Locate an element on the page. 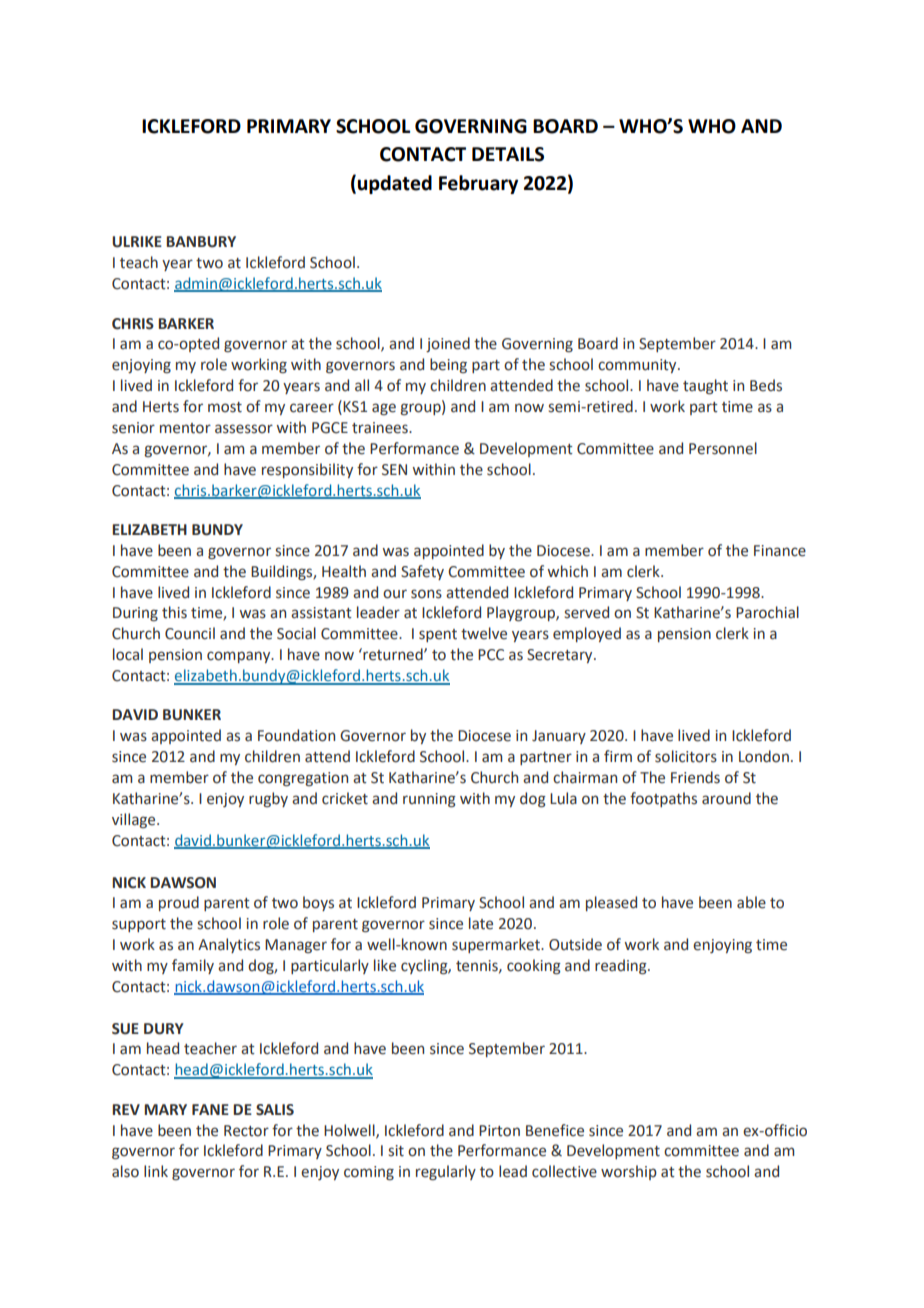 The image size is (924, 1308). trainees is located at coordinates (381, 428).
